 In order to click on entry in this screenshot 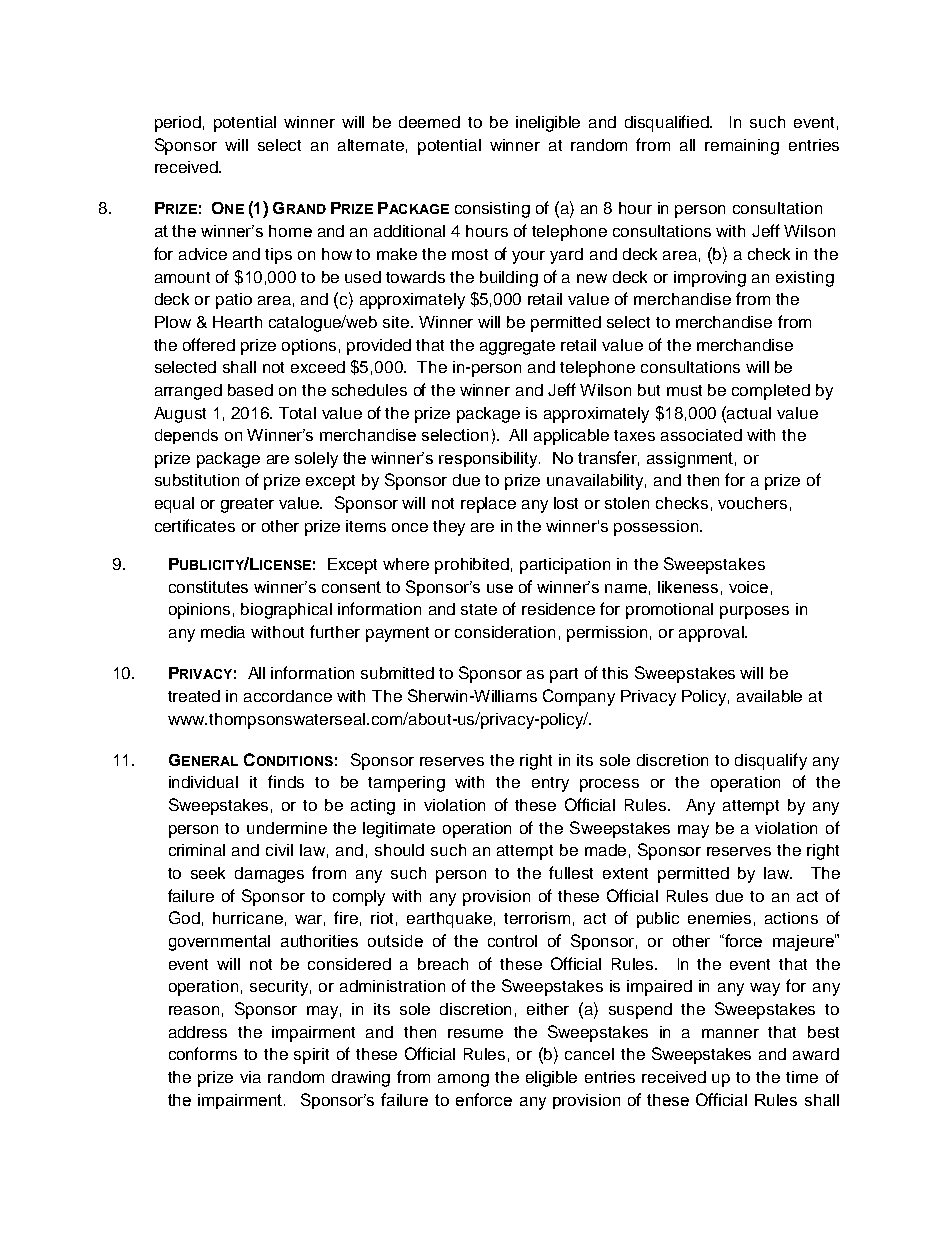, I will do `click(550, 784)`.
